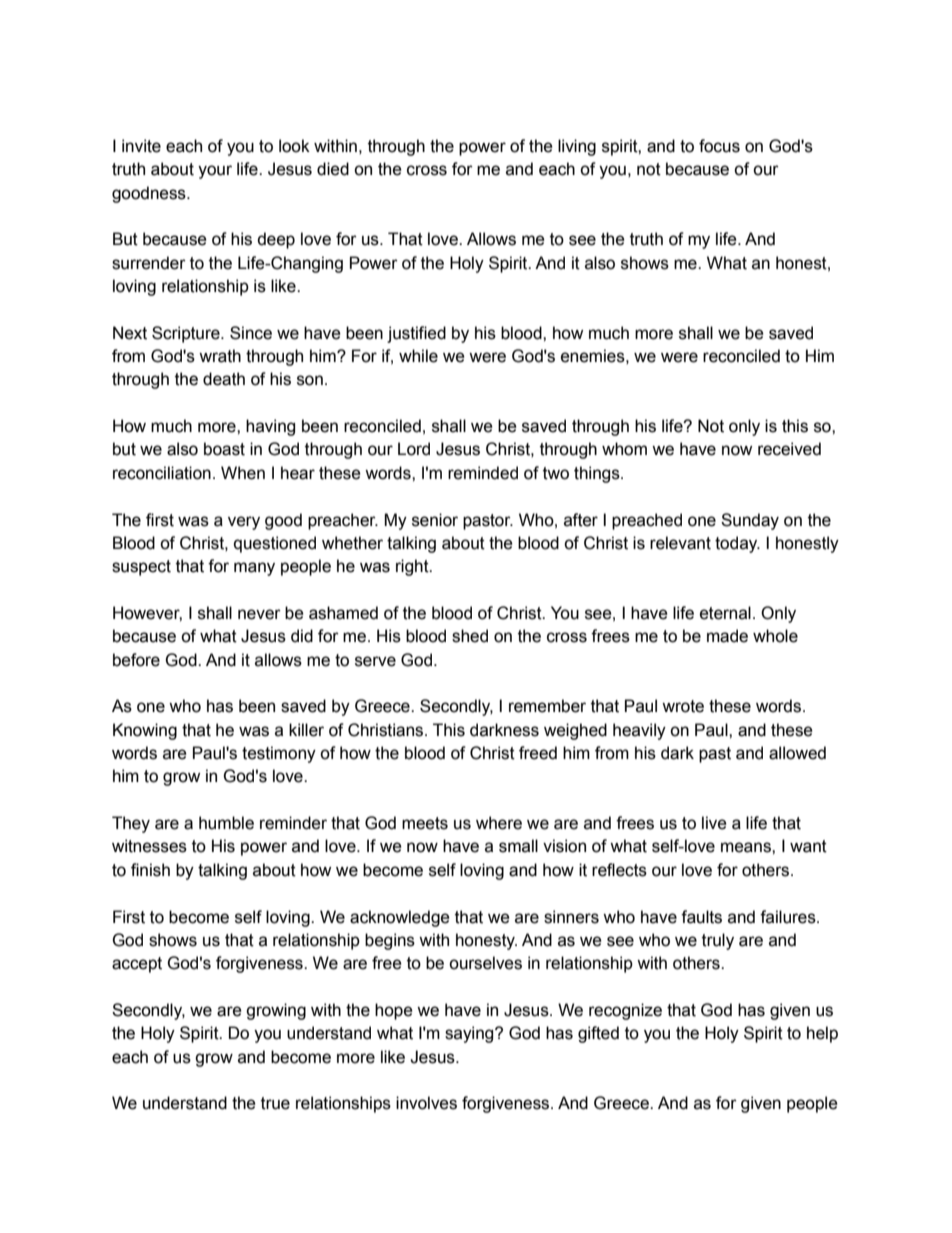 The width and height of the screenshot is (952, 1233). Describe the element at coordinates (577, 147) in the screenshot. I see `living` at that location.
